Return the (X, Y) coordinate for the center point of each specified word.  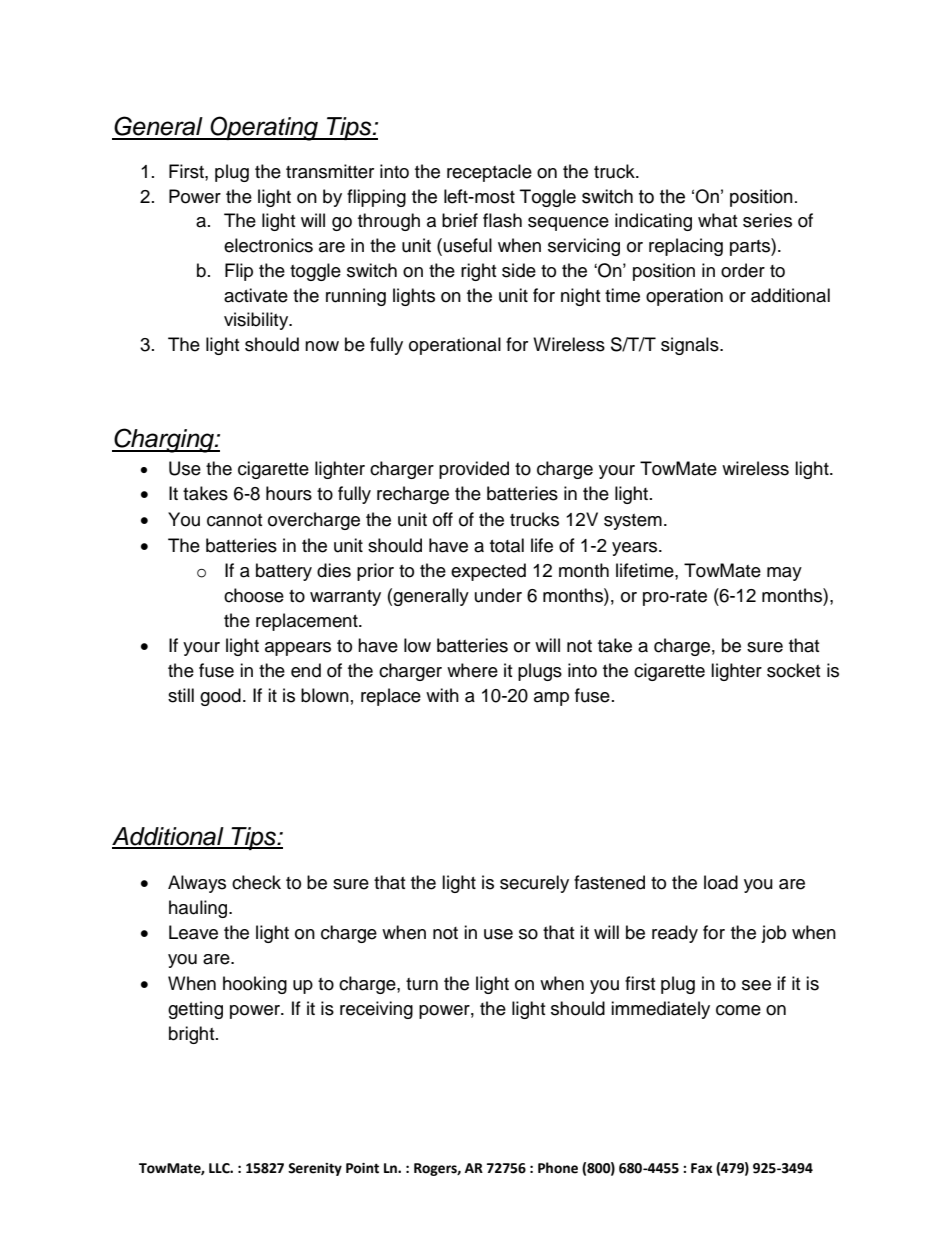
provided (474, 470)
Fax (701, 1168)
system (633, 522)
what (717, 220)
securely (534, 884)
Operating (264, 128)
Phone (558, 1168)
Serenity (315, 1169)
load (721, 882)
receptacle (489, 173)
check (256, 882)
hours (289, 493)
